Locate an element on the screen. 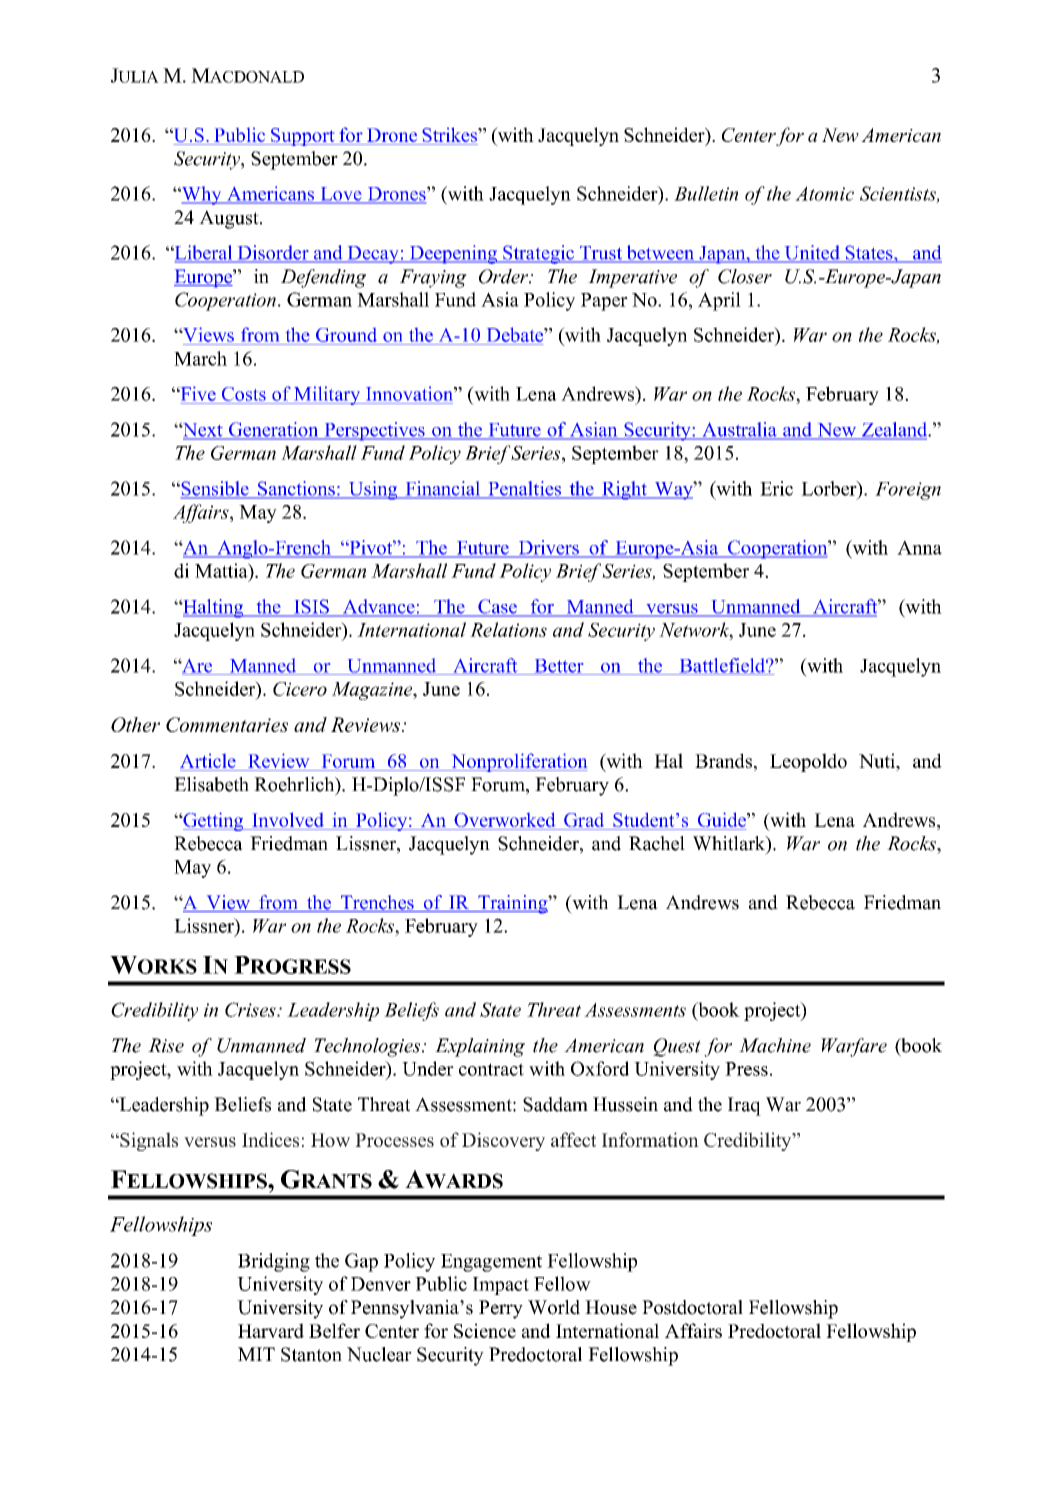  Indices is located at coordinates (270, 1139).
